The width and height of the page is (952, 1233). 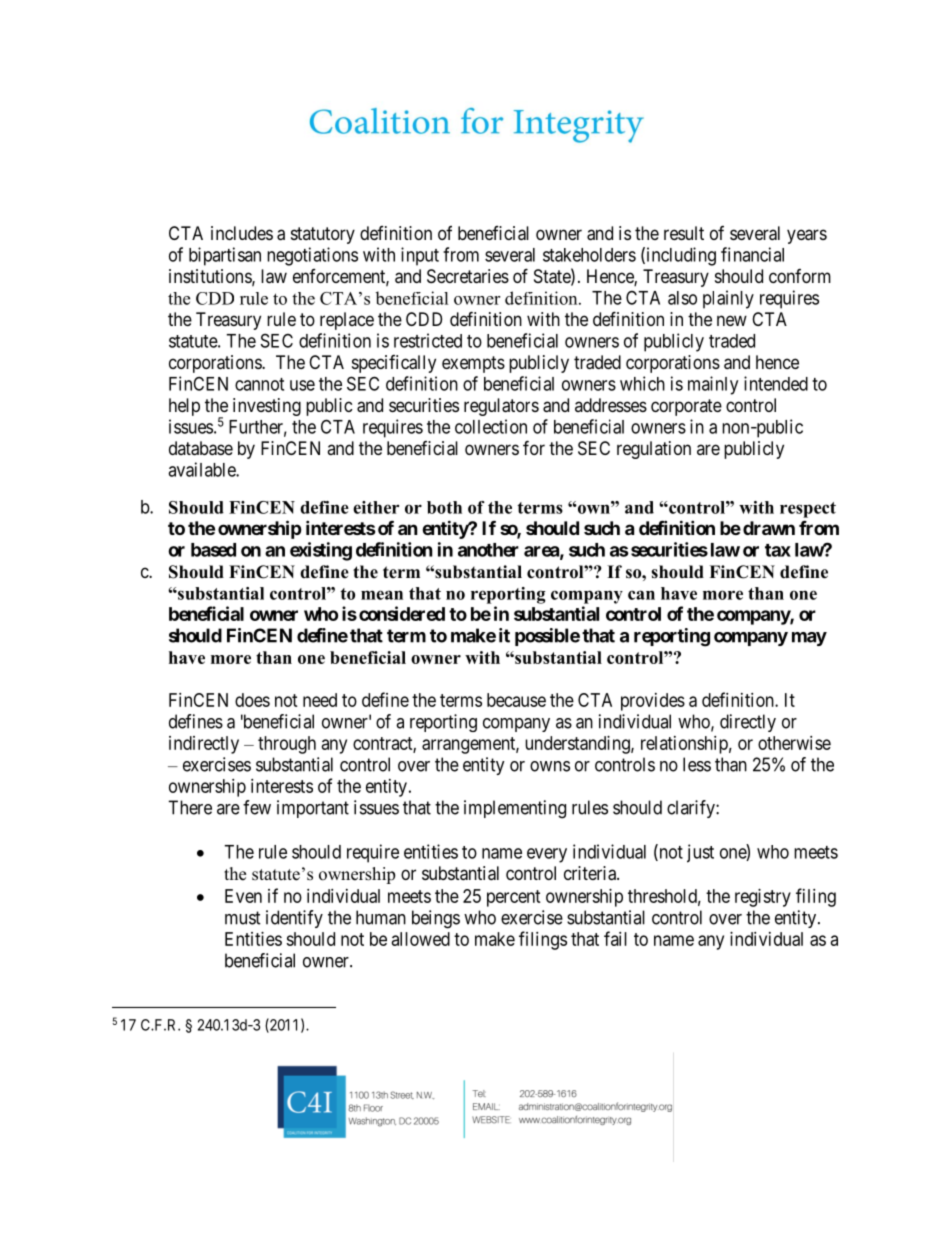 What do you see at coordinates (550, 766) in the page?
I see `owns` at bounding box center [550, 766].
